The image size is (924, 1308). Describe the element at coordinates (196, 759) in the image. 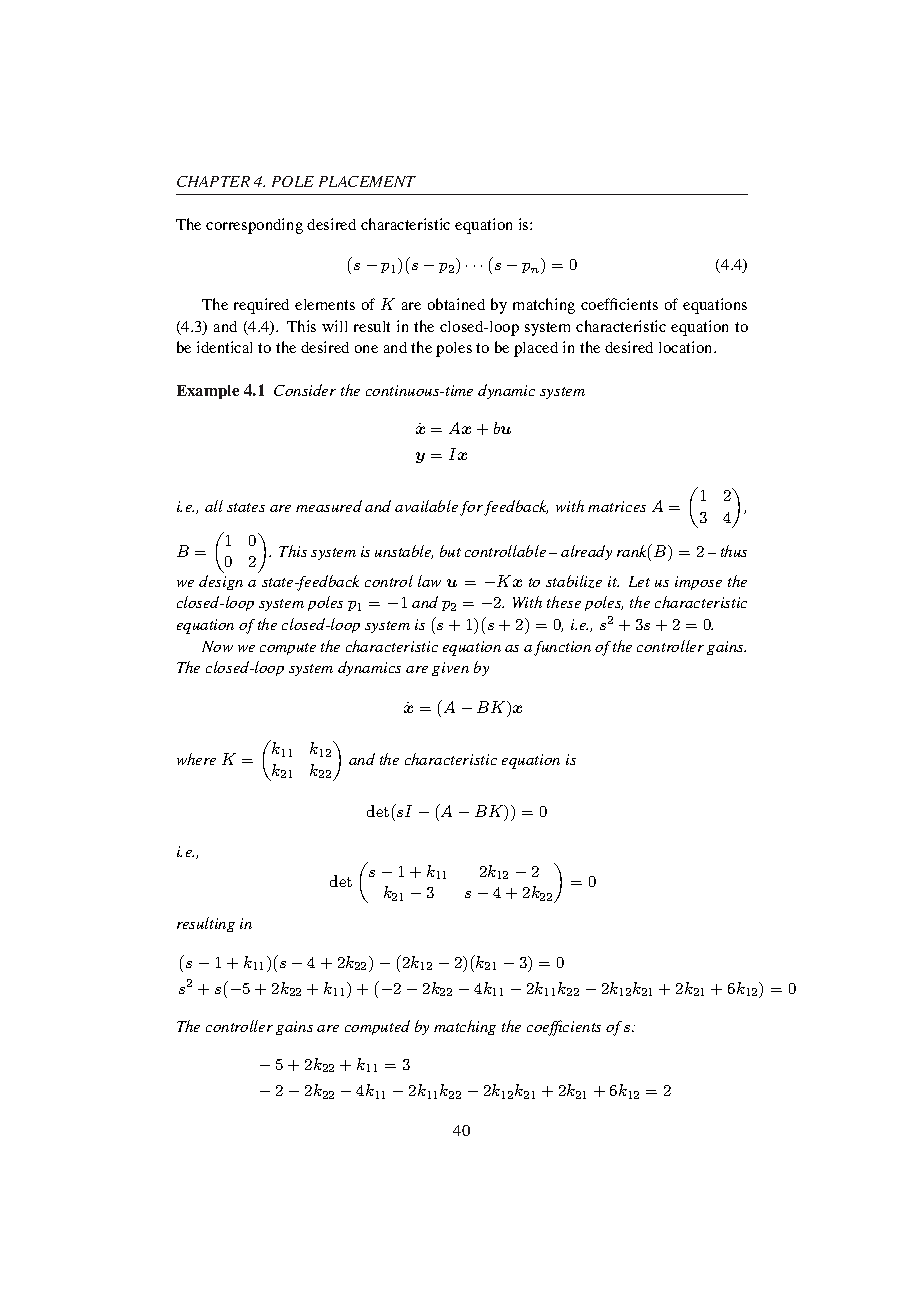

I see `where` at that location.
